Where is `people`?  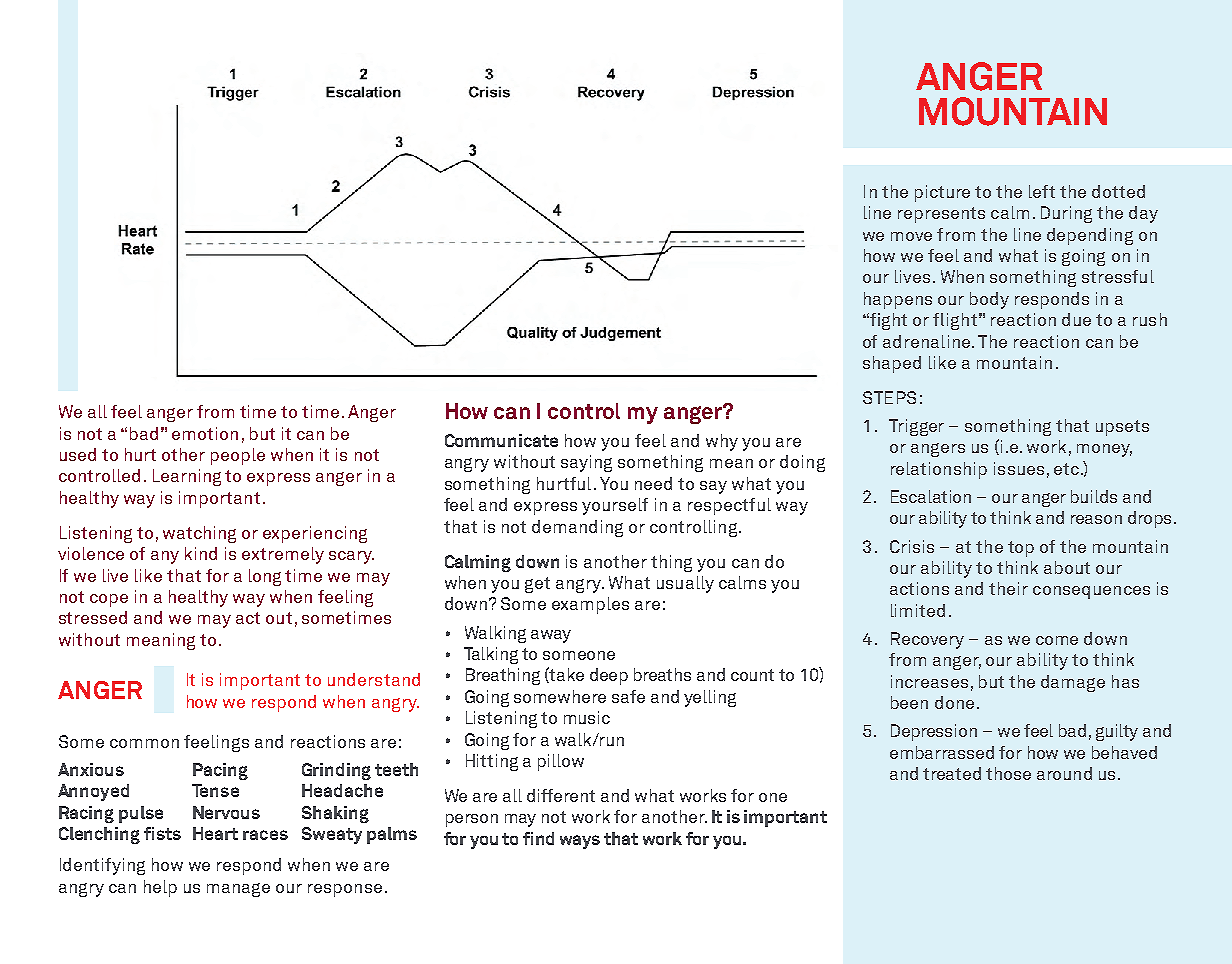 people is located at coordinates (238, 456).
